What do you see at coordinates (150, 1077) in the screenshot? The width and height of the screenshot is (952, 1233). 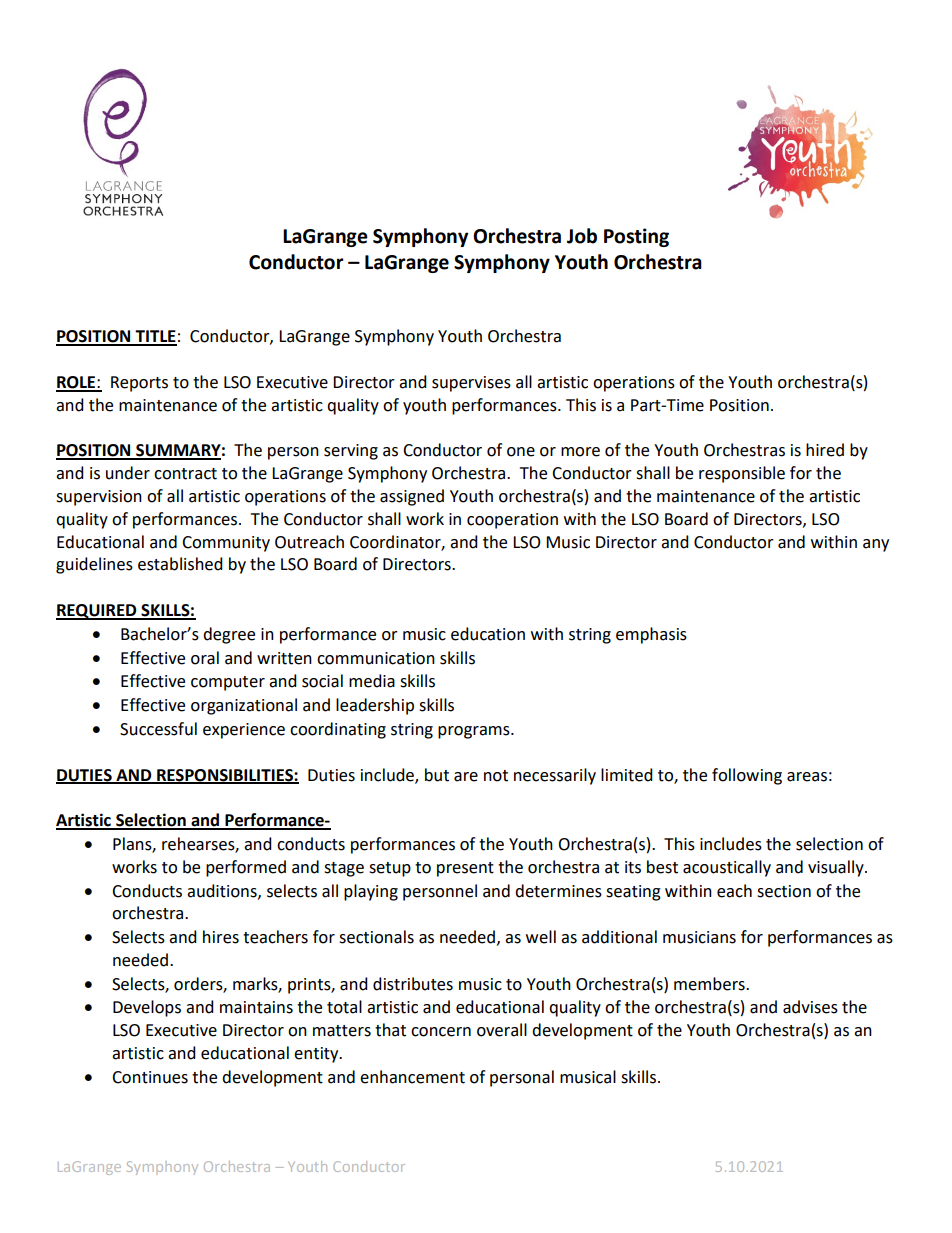 I see `Continues` at bounding box center [150, 1077].
